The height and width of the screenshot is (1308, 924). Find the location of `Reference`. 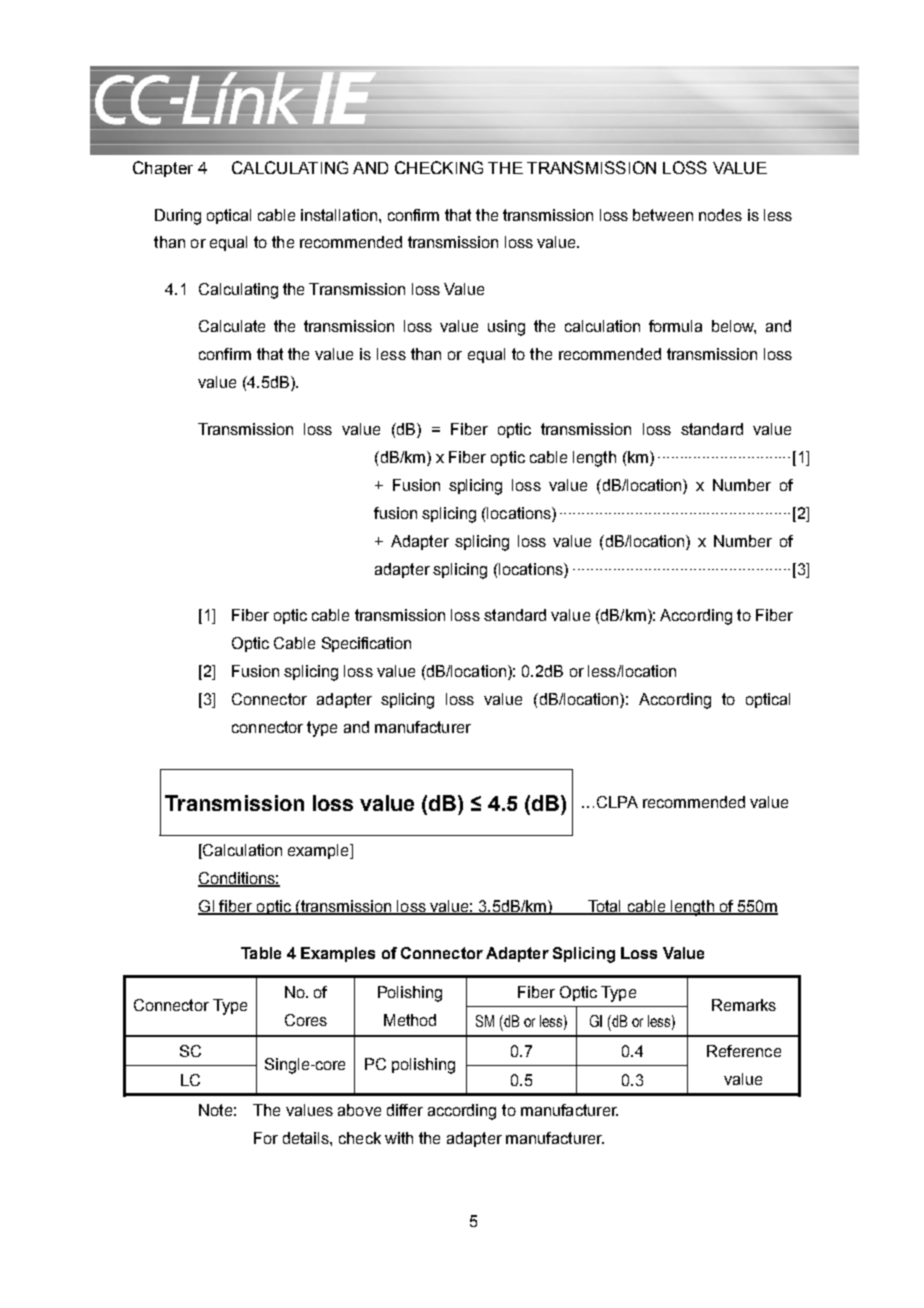

Reference is located at coordinates (744, 1051).
